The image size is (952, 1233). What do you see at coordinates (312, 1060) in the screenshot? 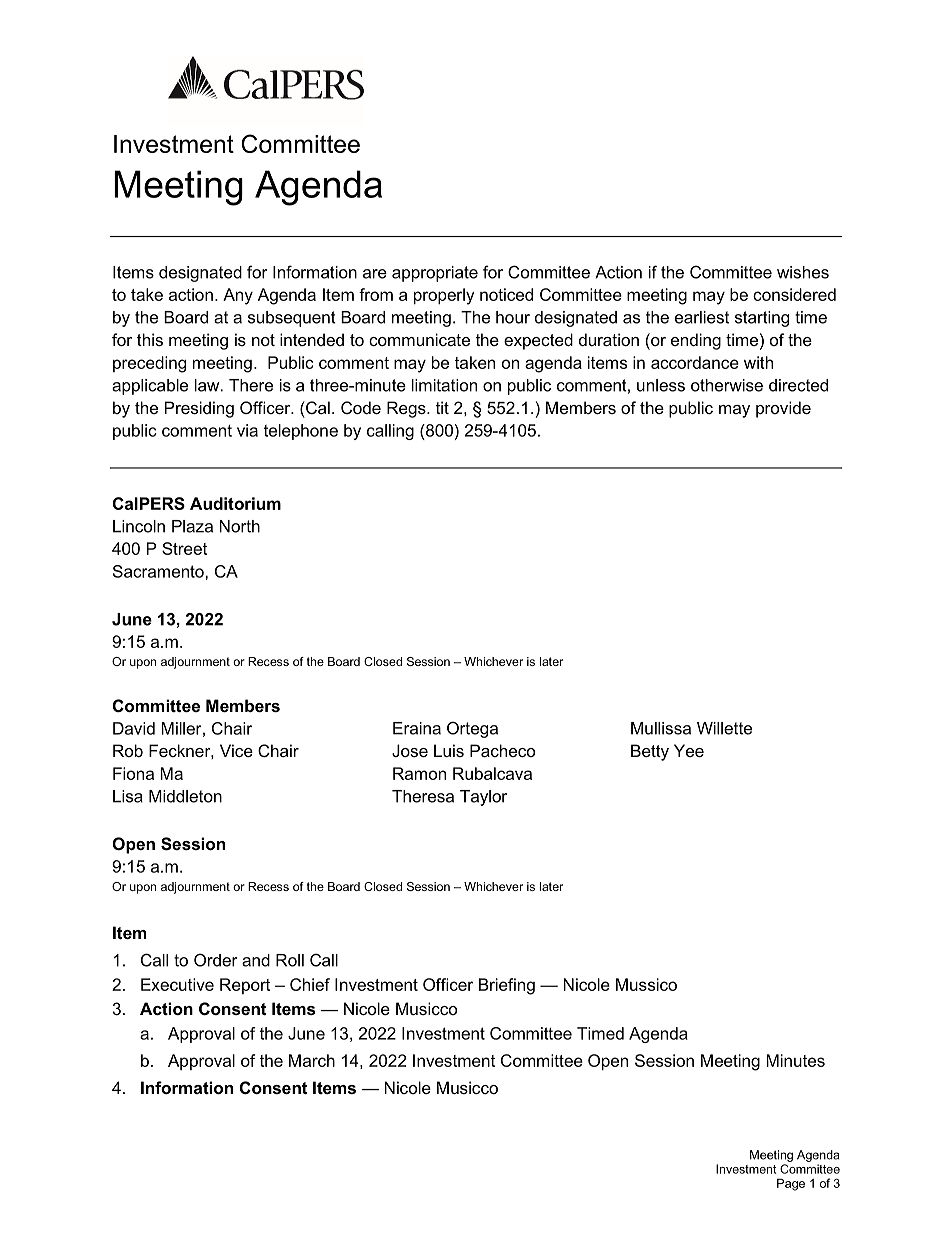
I see `March` at bounding box center [312, 1060].
